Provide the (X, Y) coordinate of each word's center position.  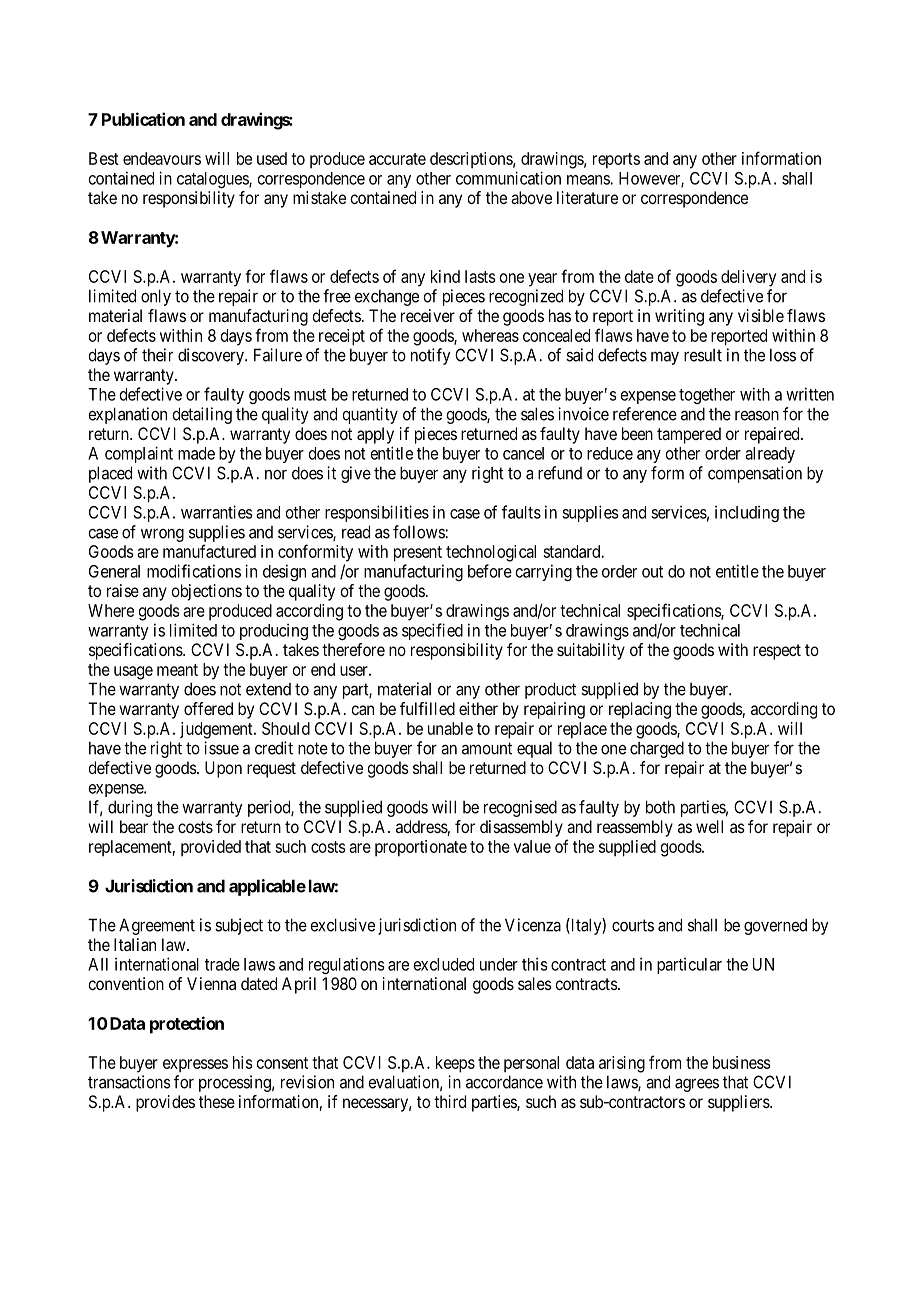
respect (777, 652)
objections (206, 592)
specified (432, 631)
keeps (455, 1064)
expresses (195, 1065)
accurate (397, 159)
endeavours (162, 158)
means (589, 180)
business (742, 1062)
